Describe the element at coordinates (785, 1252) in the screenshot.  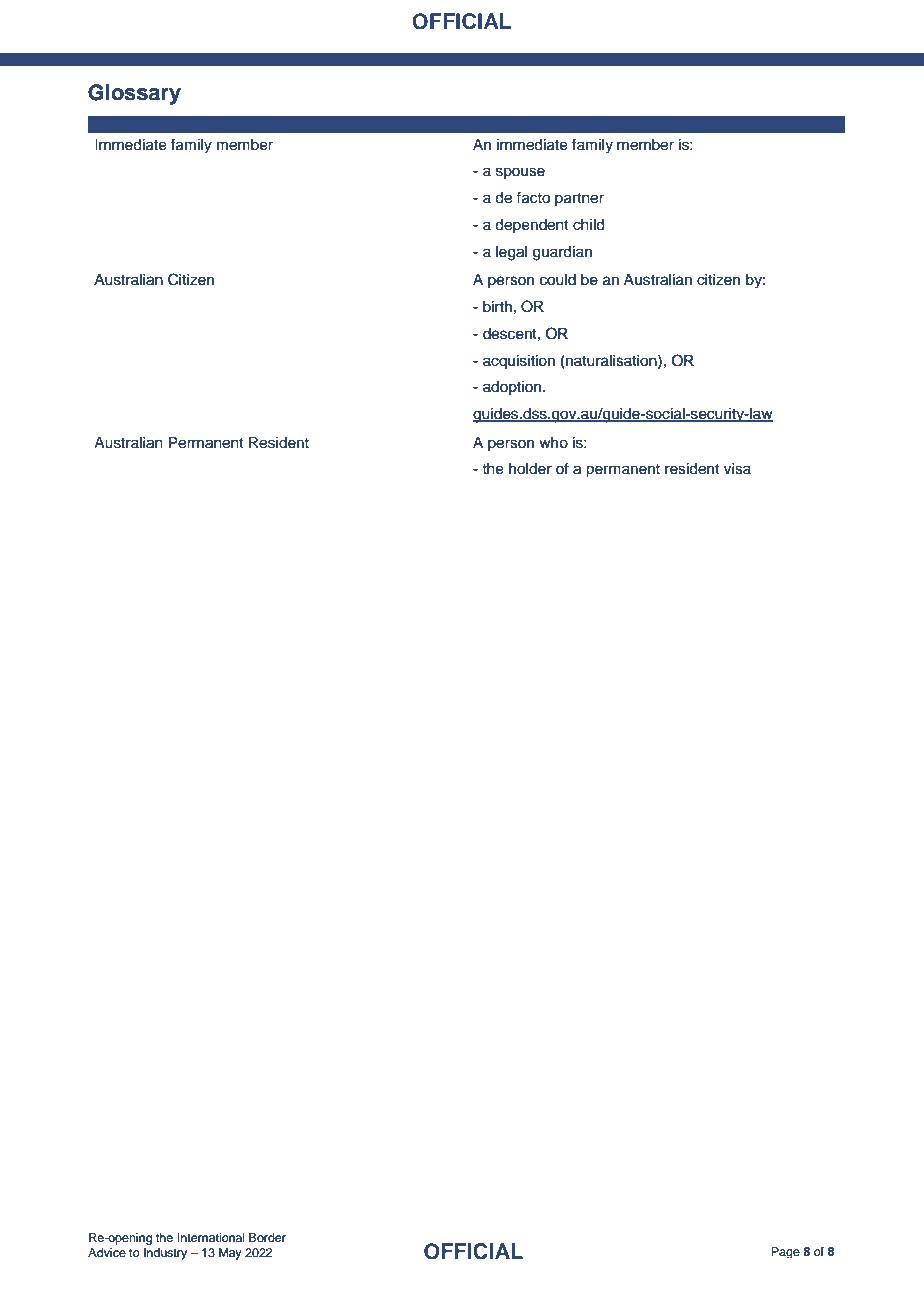
I see `Page` at that location.
